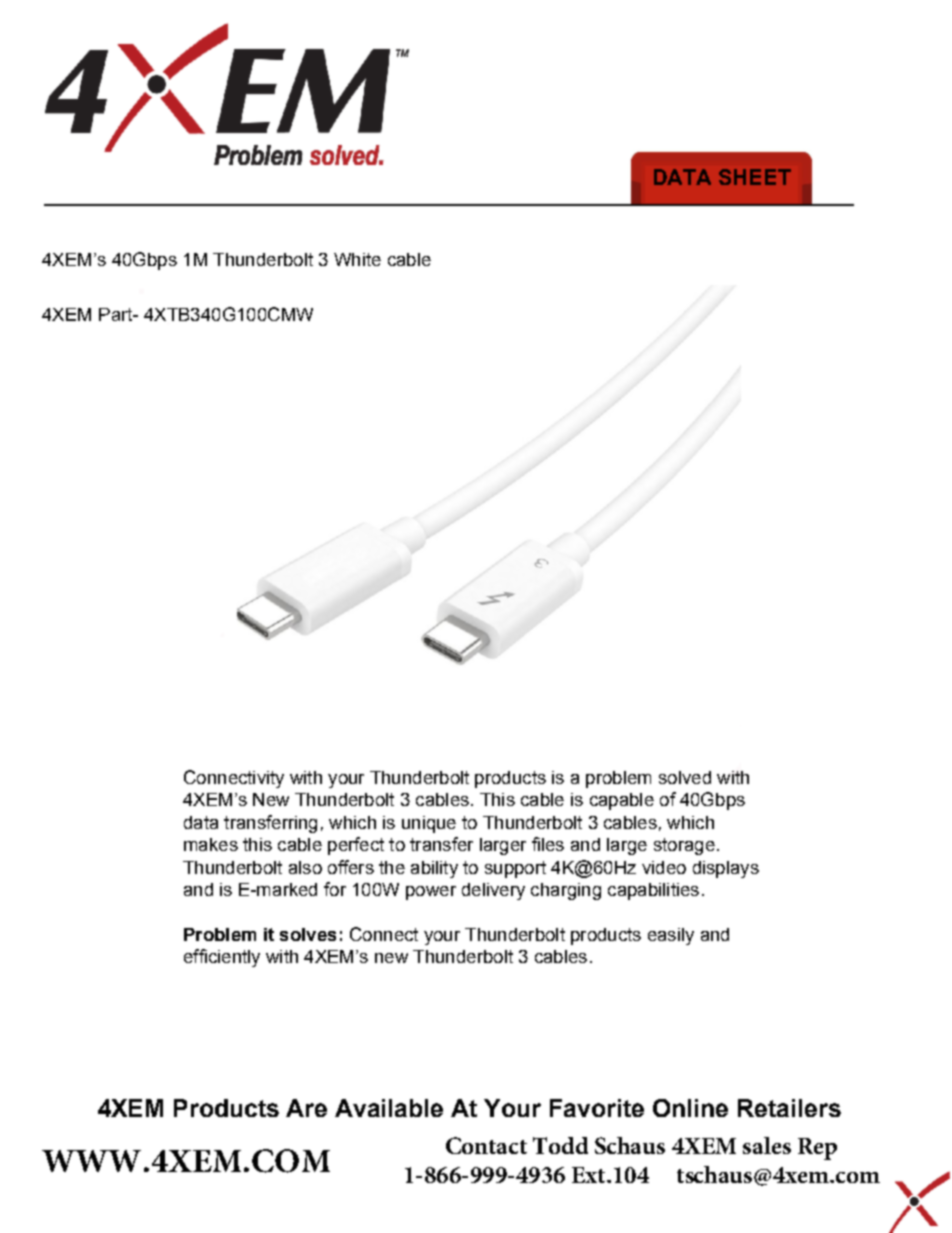 The image size is (952, 1233). Describe the element at coordinates (685, 777) in the screenshot. I see `solved` at that location.
